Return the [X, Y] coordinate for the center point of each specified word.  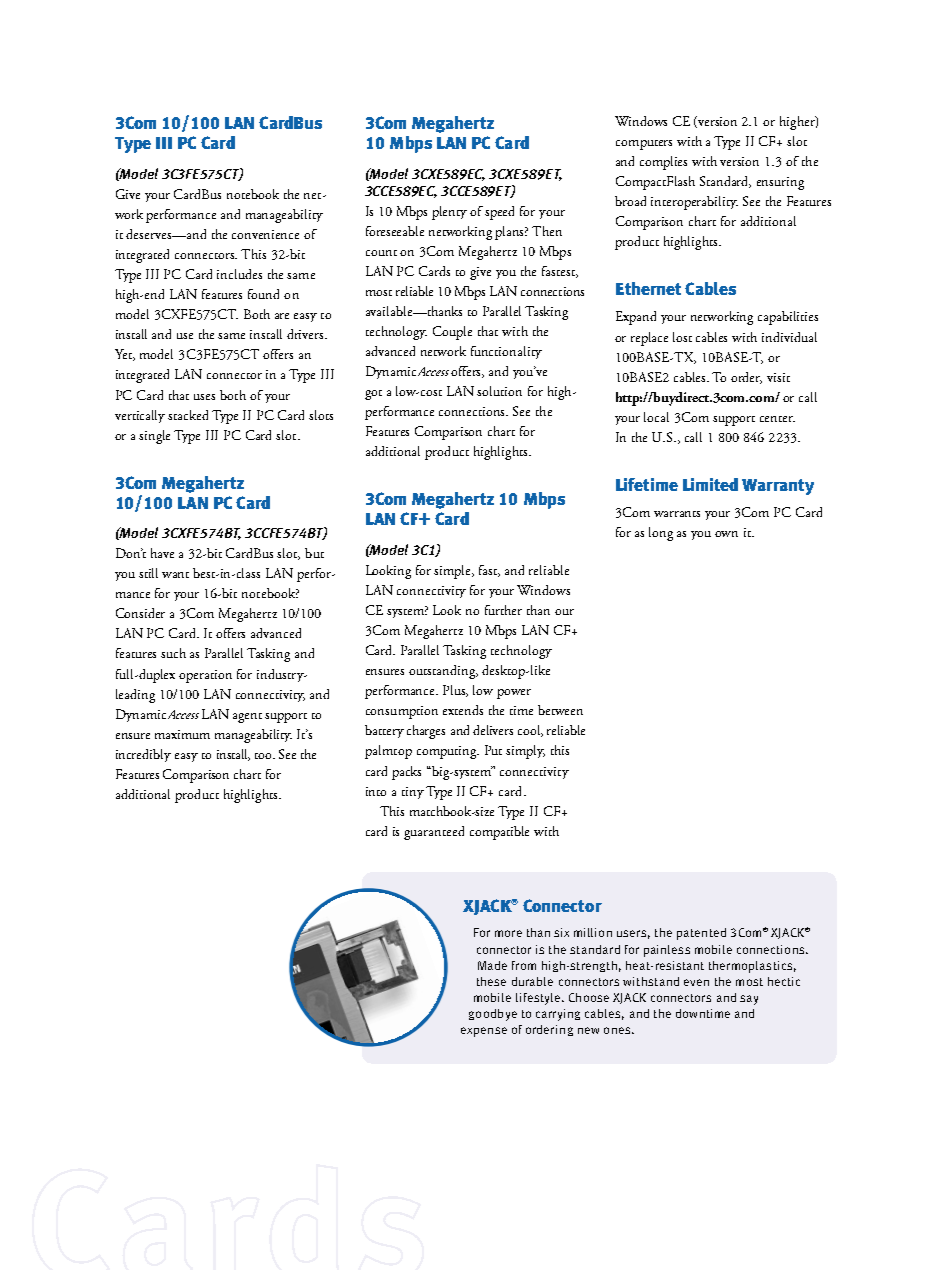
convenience [265, 234]
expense [484, 1032]
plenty [449, 213]
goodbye [493, 1015]
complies [663, 163]
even [696, 982]
